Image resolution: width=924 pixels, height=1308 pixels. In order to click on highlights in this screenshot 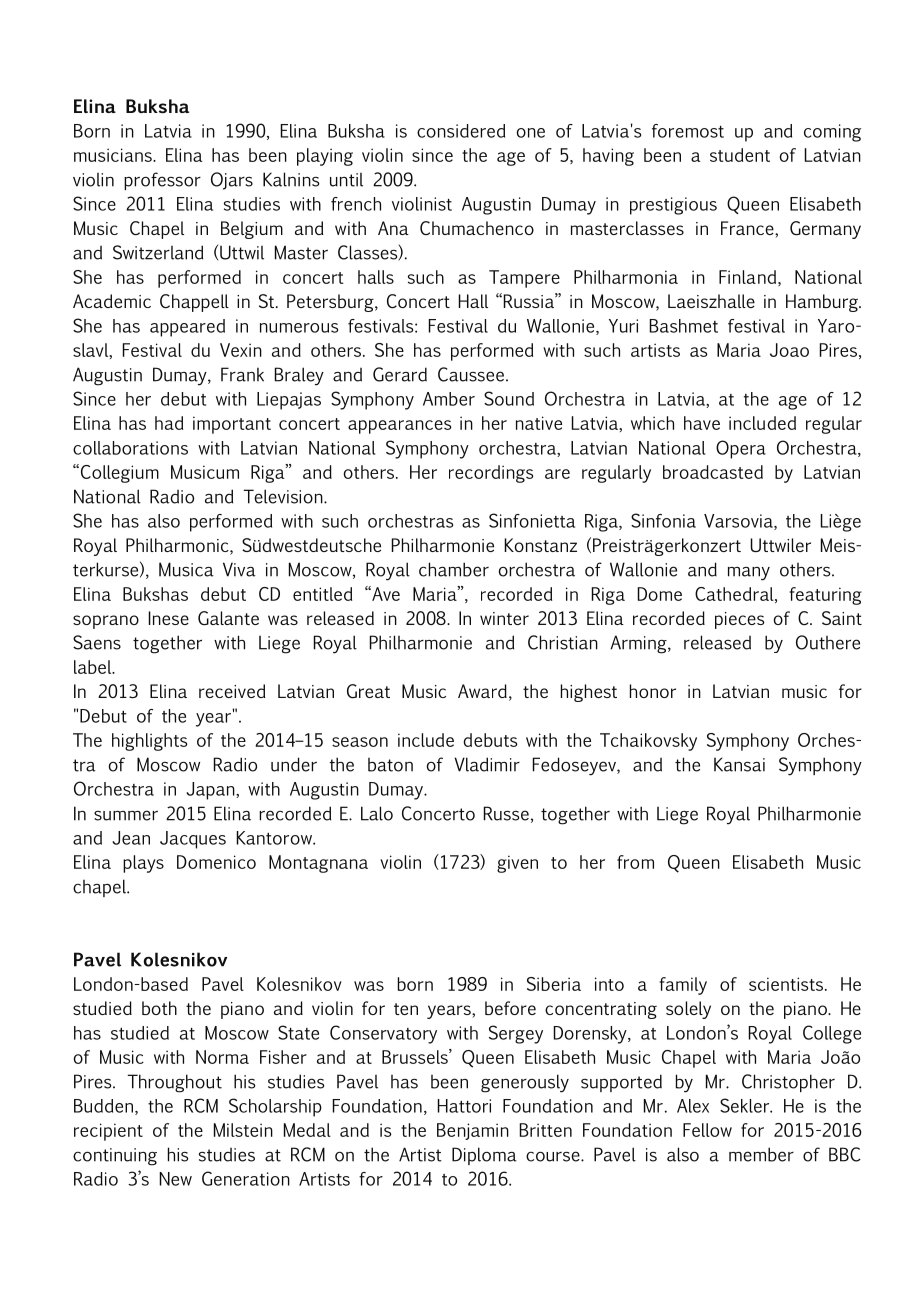, I will do `click(150, 742)`.
